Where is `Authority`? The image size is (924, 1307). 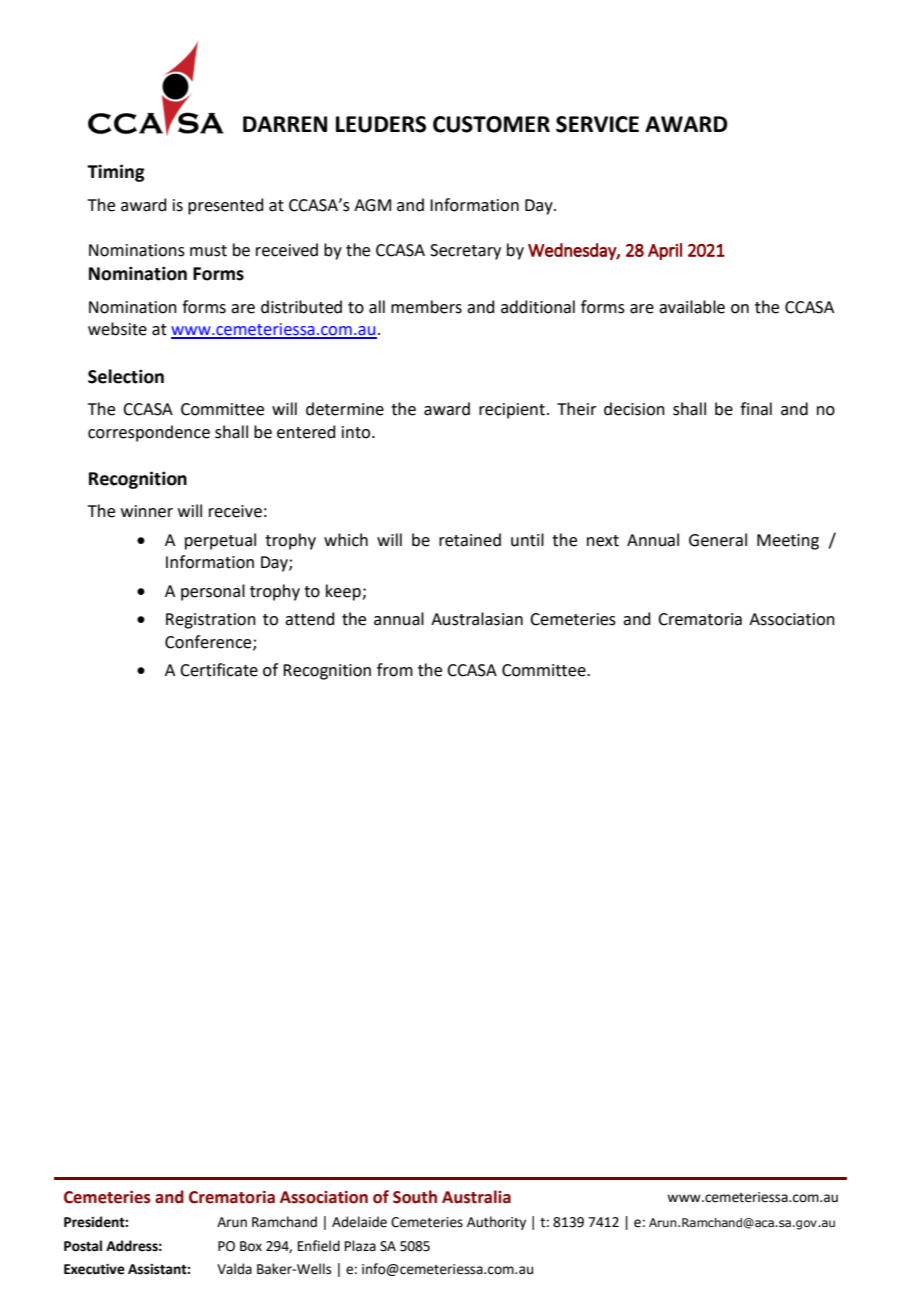
Authority is located at coordinates (496, 1223).
